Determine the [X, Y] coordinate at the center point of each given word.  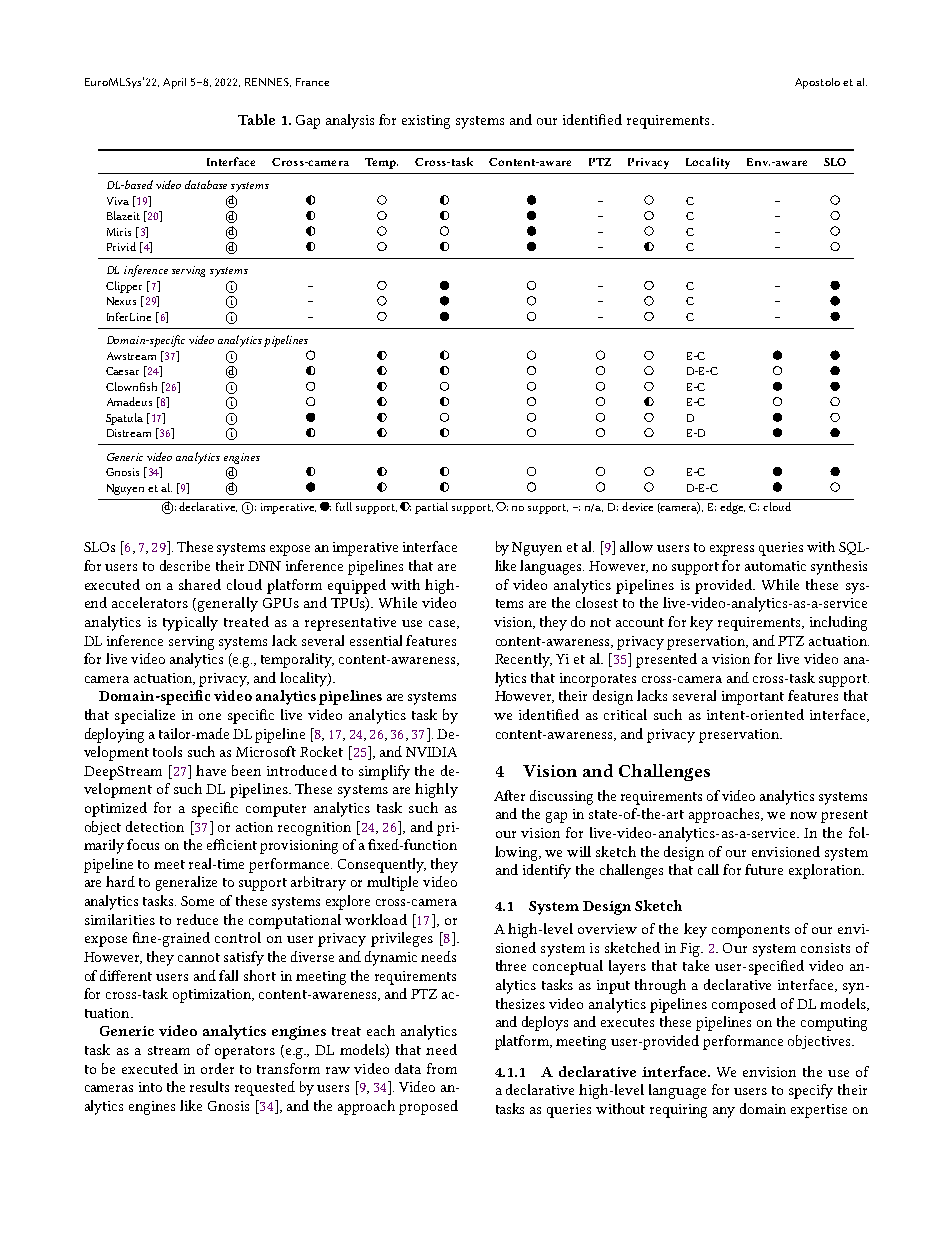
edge [732, 508]
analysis [350, 121]
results [209, 1086]
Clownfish [131, 386]
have [211, 770]
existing [426, 122]
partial [431, 508]
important [753, 698]
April [174, 83]
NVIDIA [431, 752]
